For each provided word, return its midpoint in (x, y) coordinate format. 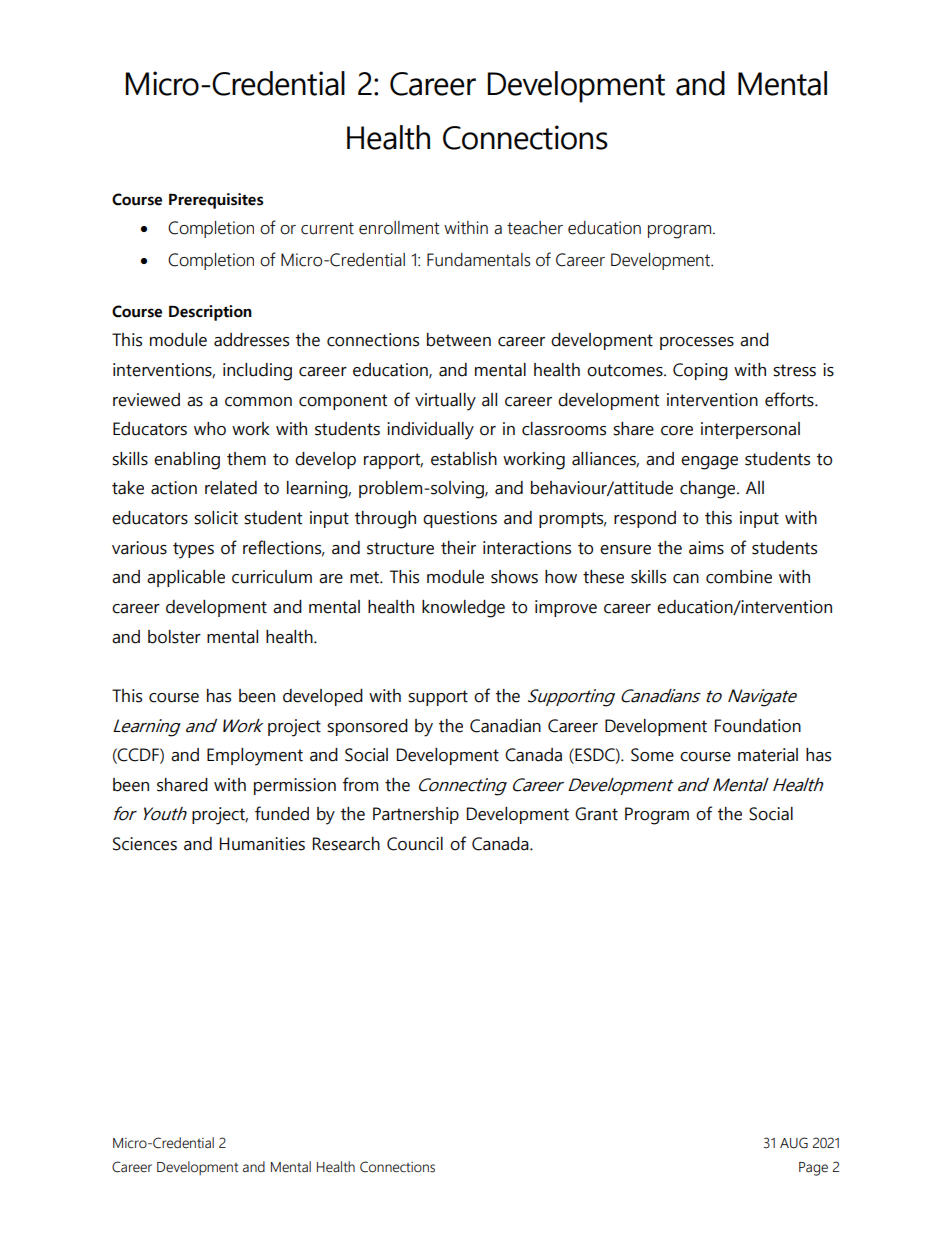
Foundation (758, 726)
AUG (794, 1143)
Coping (700, 372)
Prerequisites (216, 201)
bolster (174, 637)
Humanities (262, 844)
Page (813, 1169)
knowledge (463, 609)
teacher (535, 228)
